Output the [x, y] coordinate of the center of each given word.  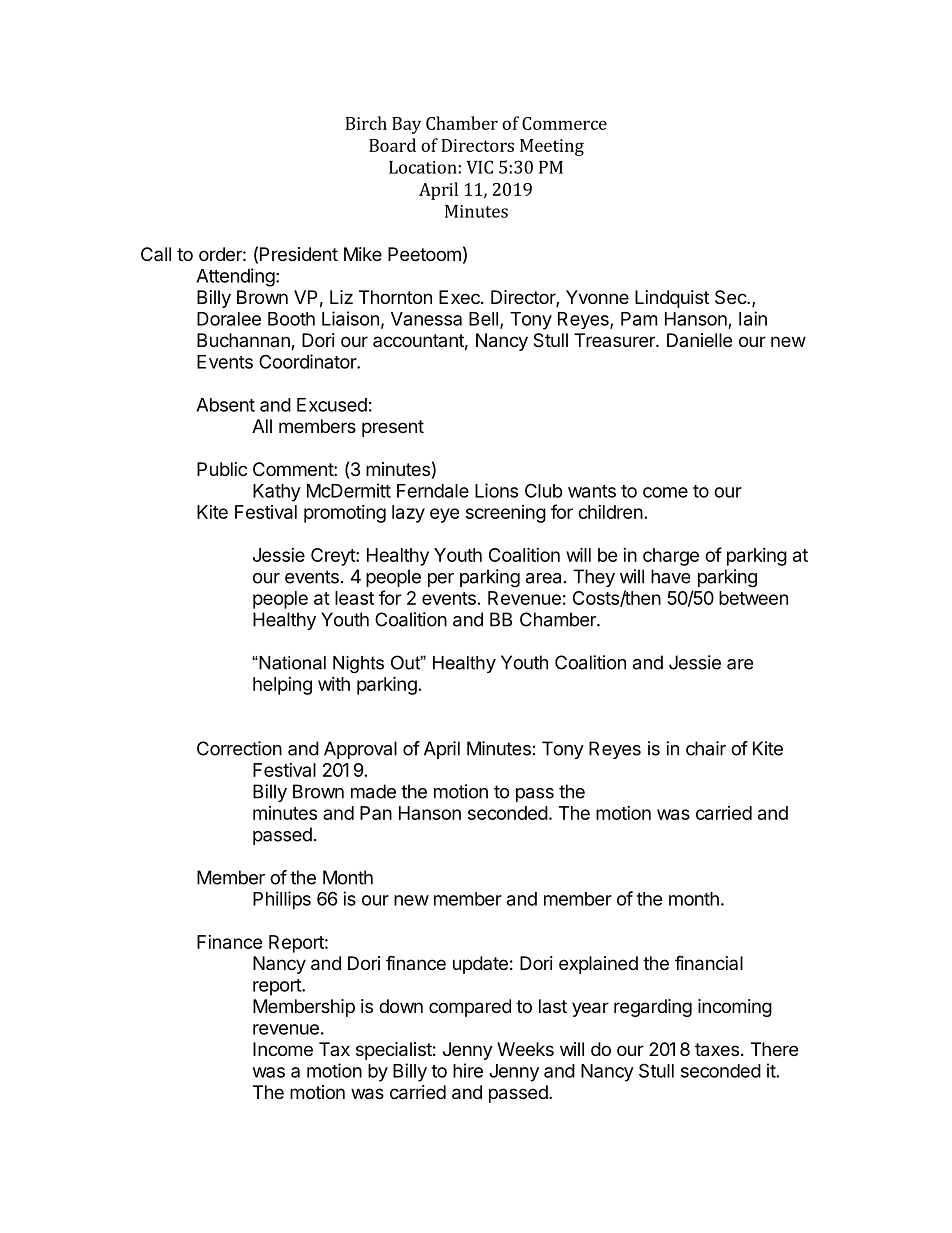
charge [671, 557]
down [401, 1006]
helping [282, 686]
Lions [496, 490]
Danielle [699, 340]
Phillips [282, 900]
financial [709, 963]
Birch [366, 123]
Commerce [564, 123]
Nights [358, 664]
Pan [376, 813]
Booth [291, 319]
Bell [483, 319]
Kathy [277, 493]
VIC [479, 167]
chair [706, 748]
